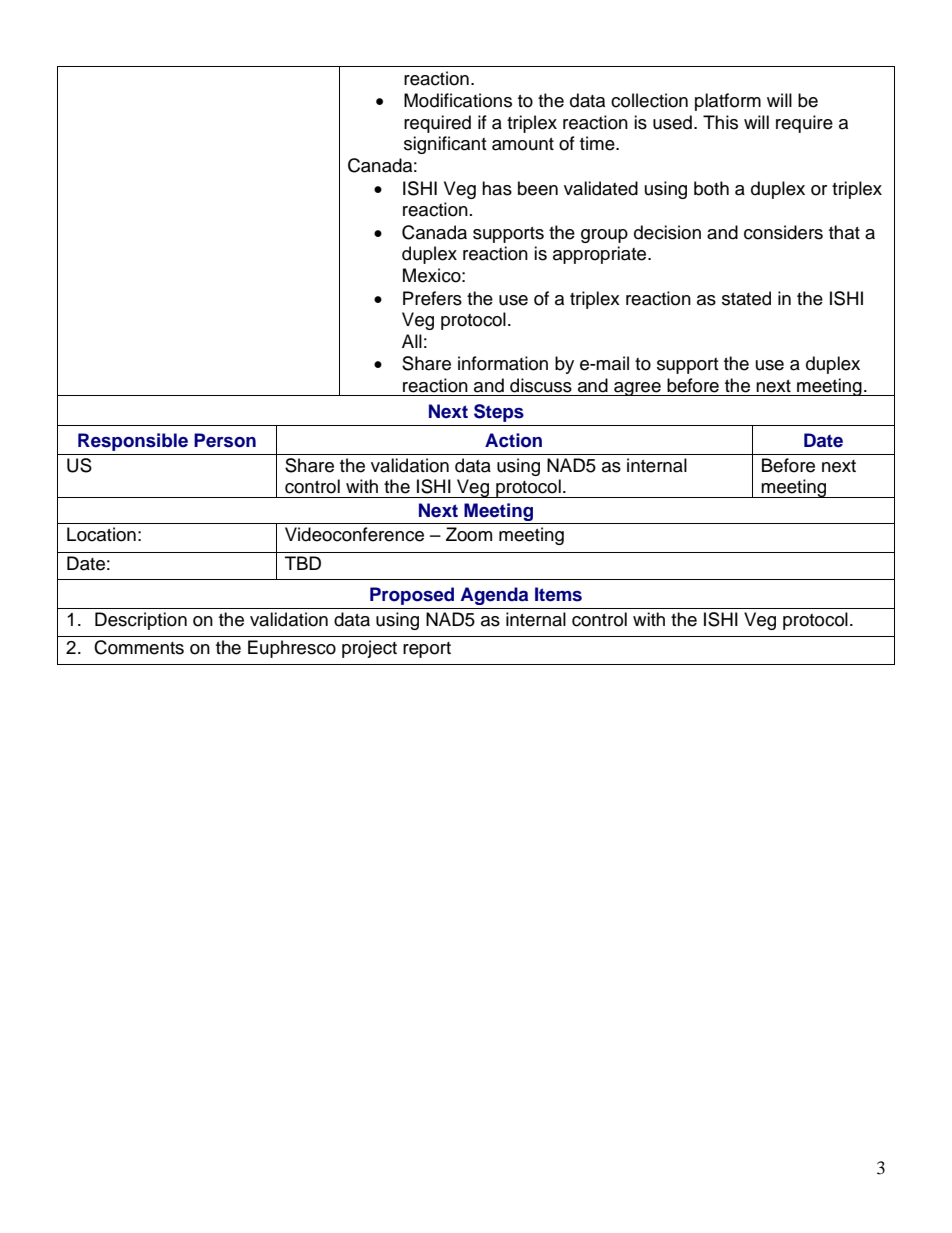 Image resolution: width=952 pixels, height=1233 pixels. I want to click on information, so click(503, 363).
